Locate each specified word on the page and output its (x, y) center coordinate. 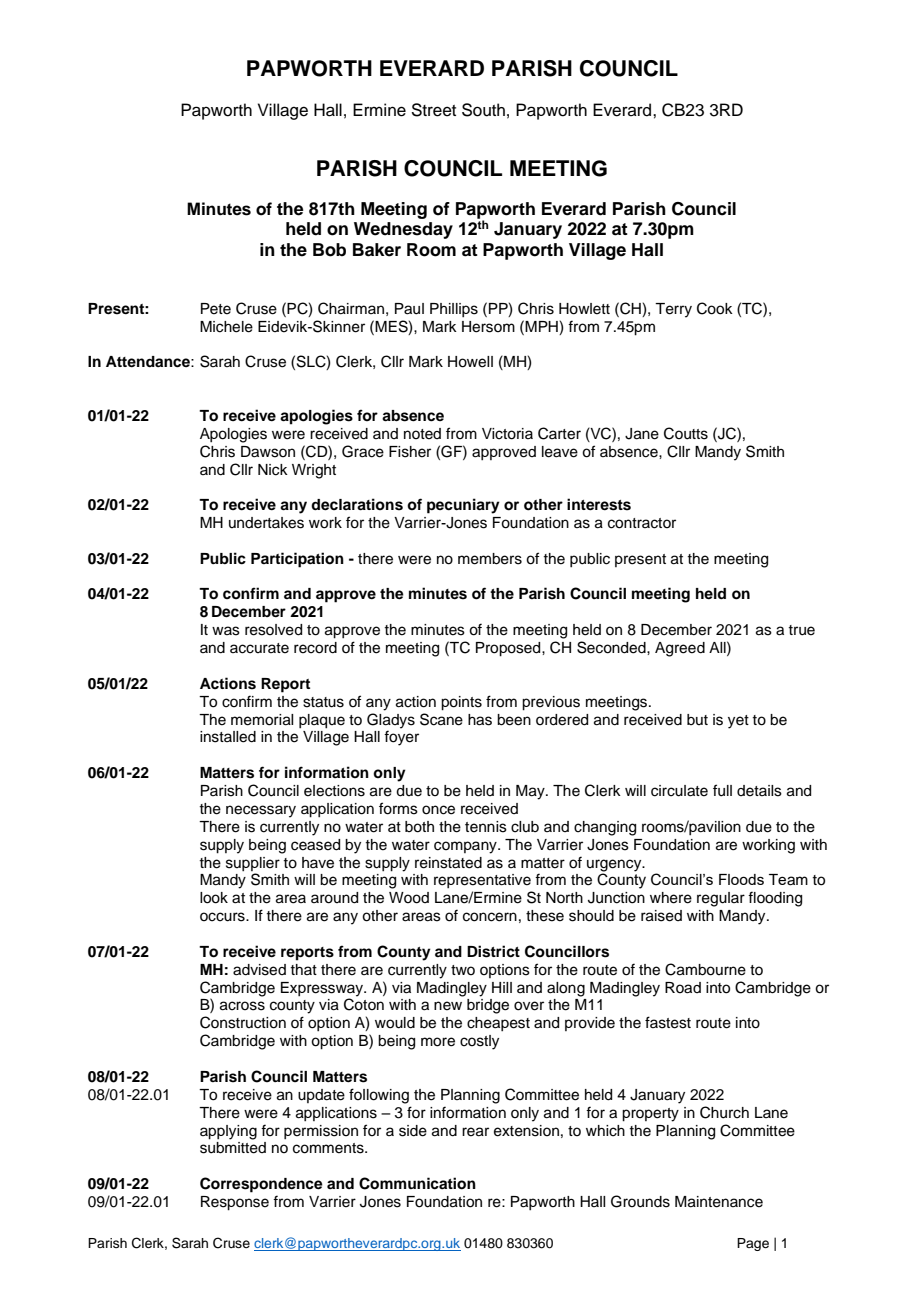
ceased (315, 845)
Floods (741, 879)
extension (526, 1131)
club (525, 827)
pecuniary (463, 506)
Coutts (686, 433)
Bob (329, 250)
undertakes (266, 523)
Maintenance (719, 1202)
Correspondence (261, 1185)
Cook (715, 308)
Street (433, 110)
